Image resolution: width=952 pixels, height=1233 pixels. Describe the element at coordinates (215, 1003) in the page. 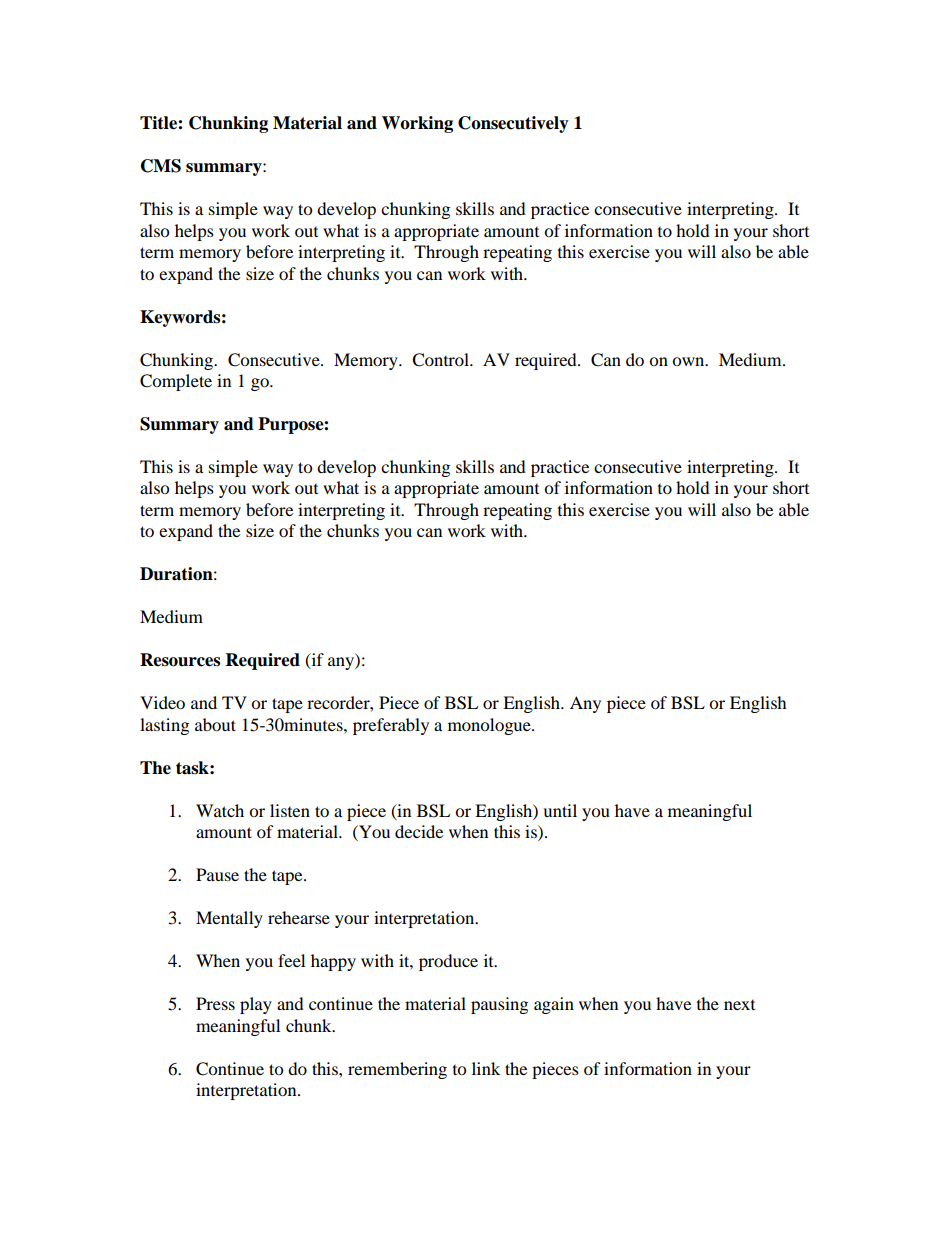

I see `Press` at that location.
